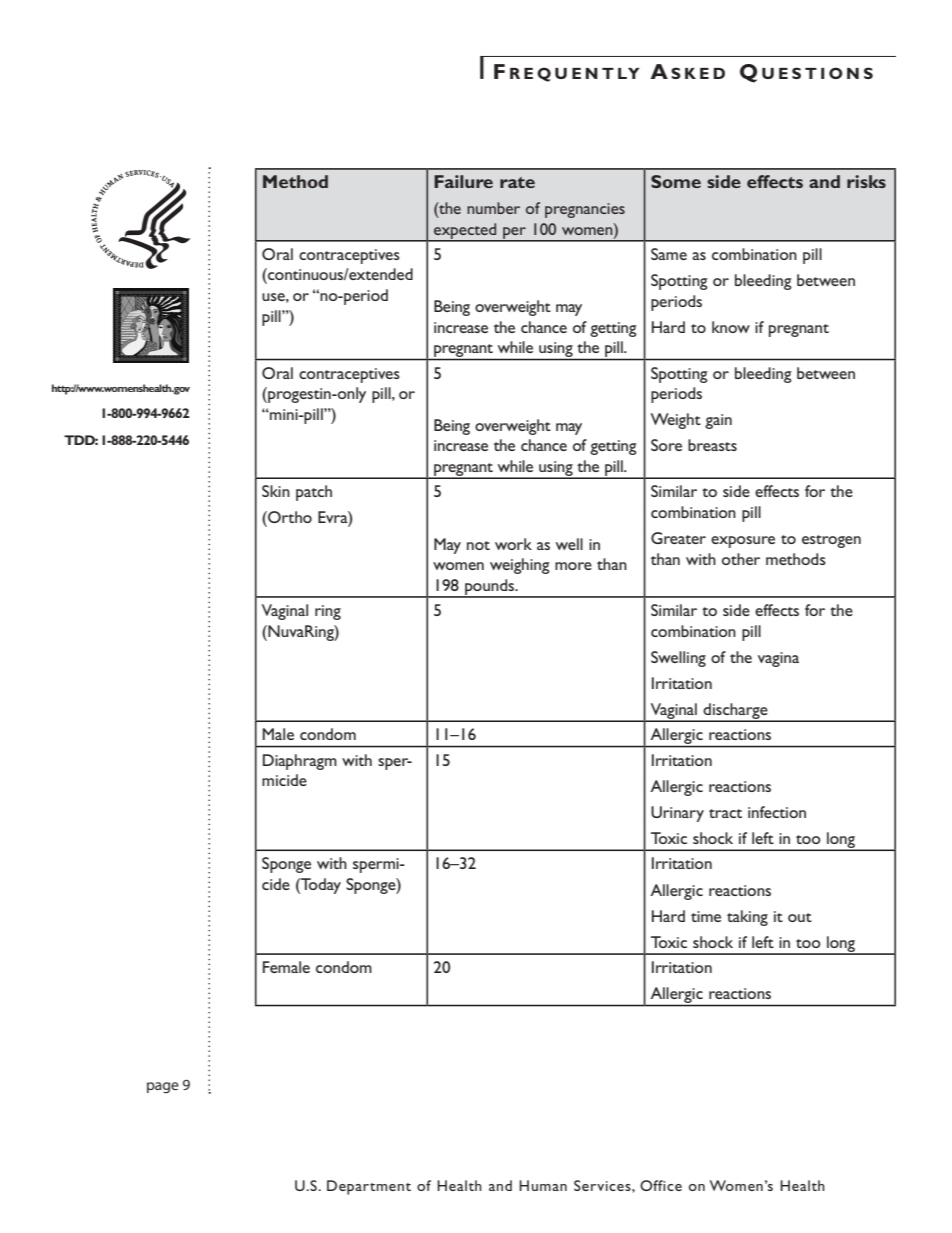 Image resolution: width=952 pixels, height=1233 pixels. I want to click on Human, so click(543, 1185).
